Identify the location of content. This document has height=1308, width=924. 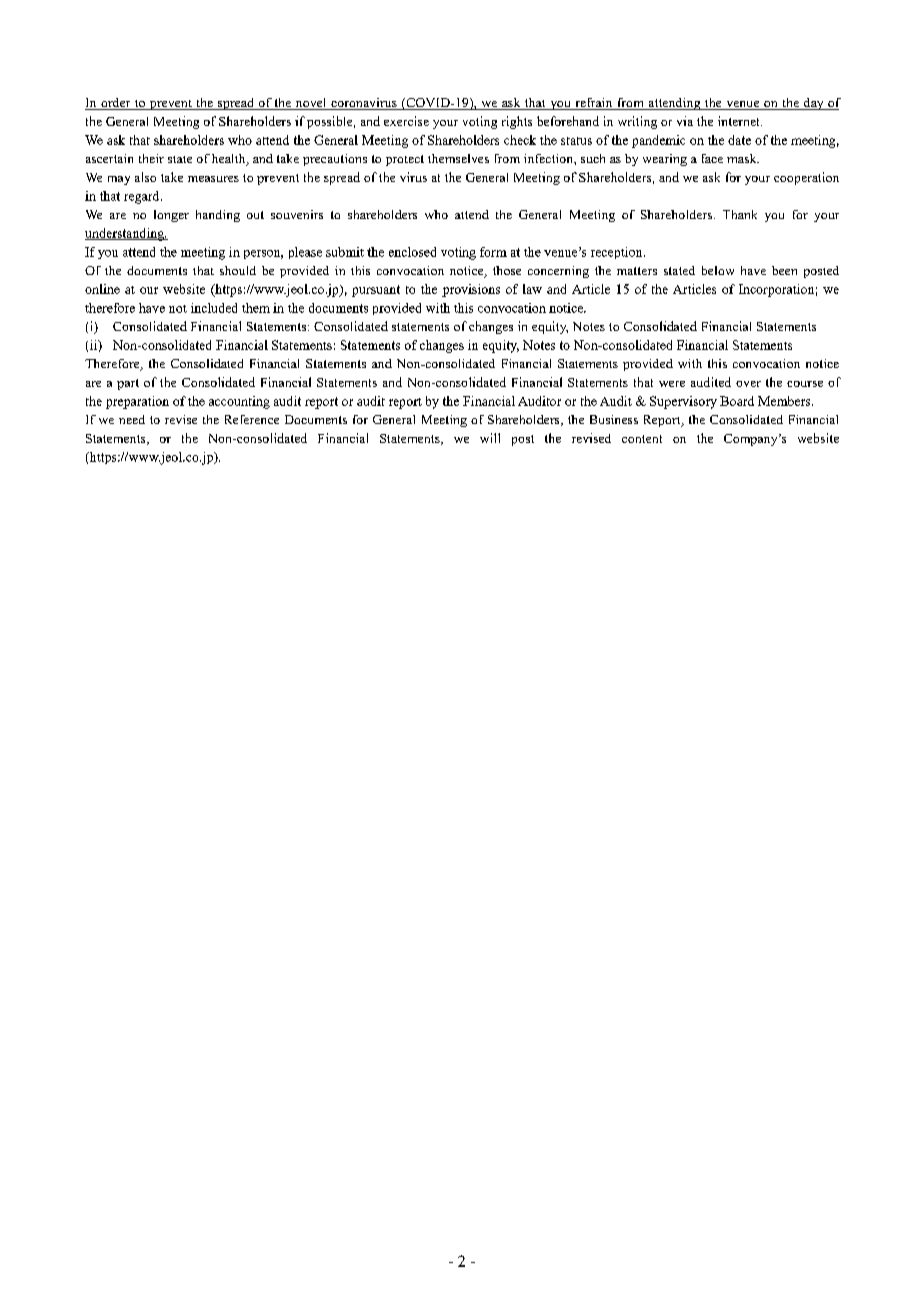
(642, 439).
